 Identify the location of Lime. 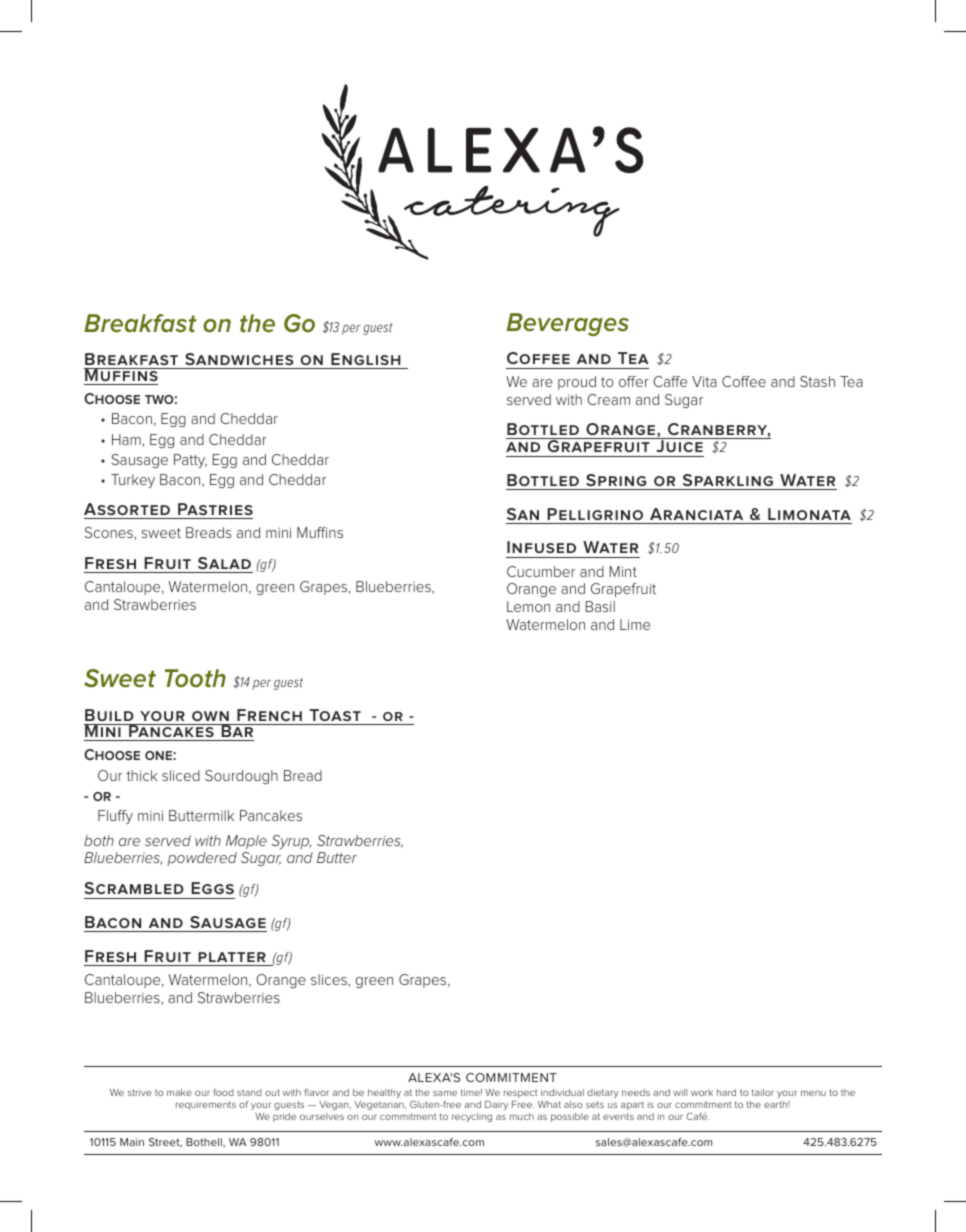
(635, 624).
